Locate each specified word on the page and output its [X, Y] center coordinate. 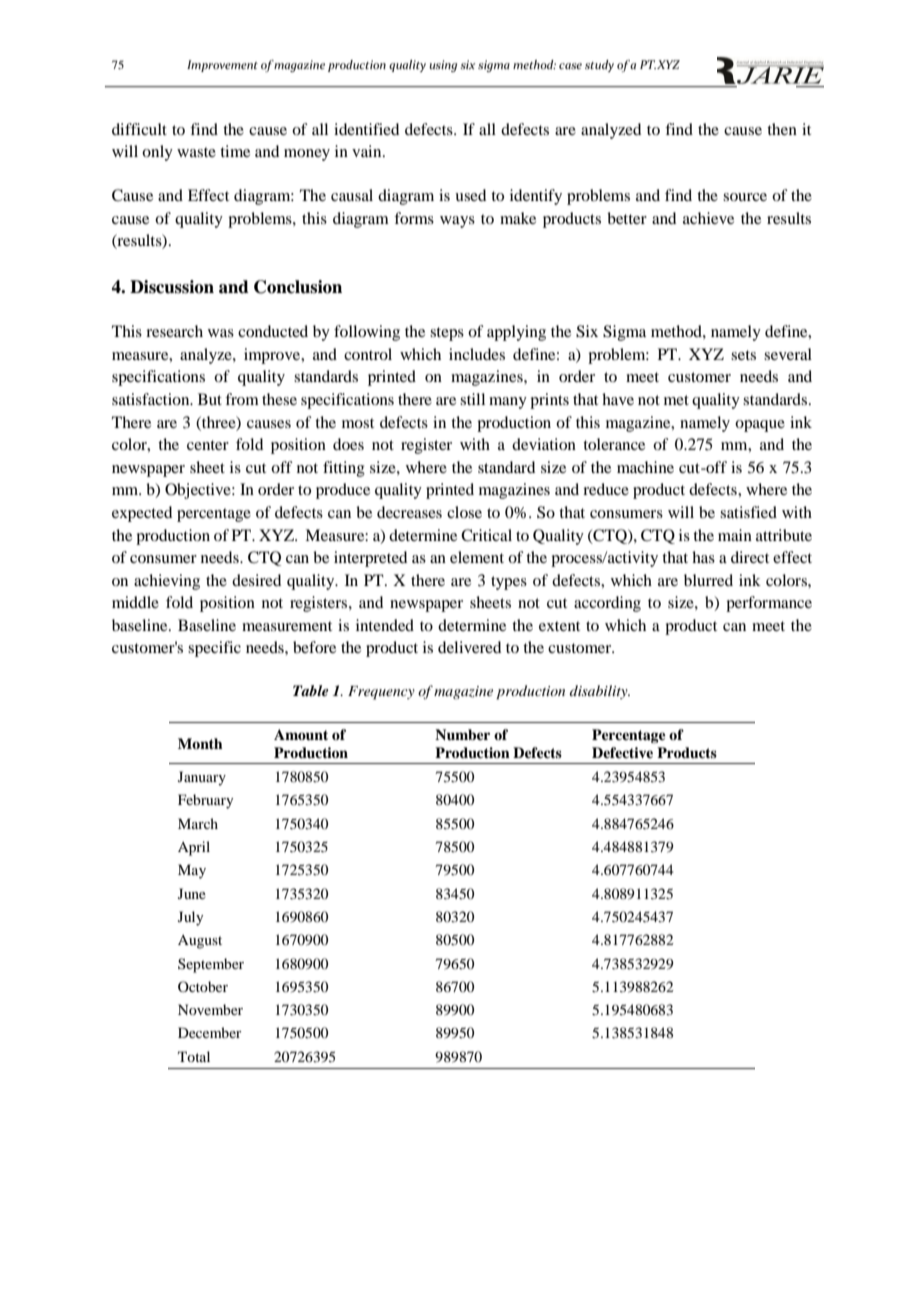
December [210, 1032]
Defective [622, 752]
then [782, 129]
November [210, 1009]
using [443, 66]
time [235, 151]
